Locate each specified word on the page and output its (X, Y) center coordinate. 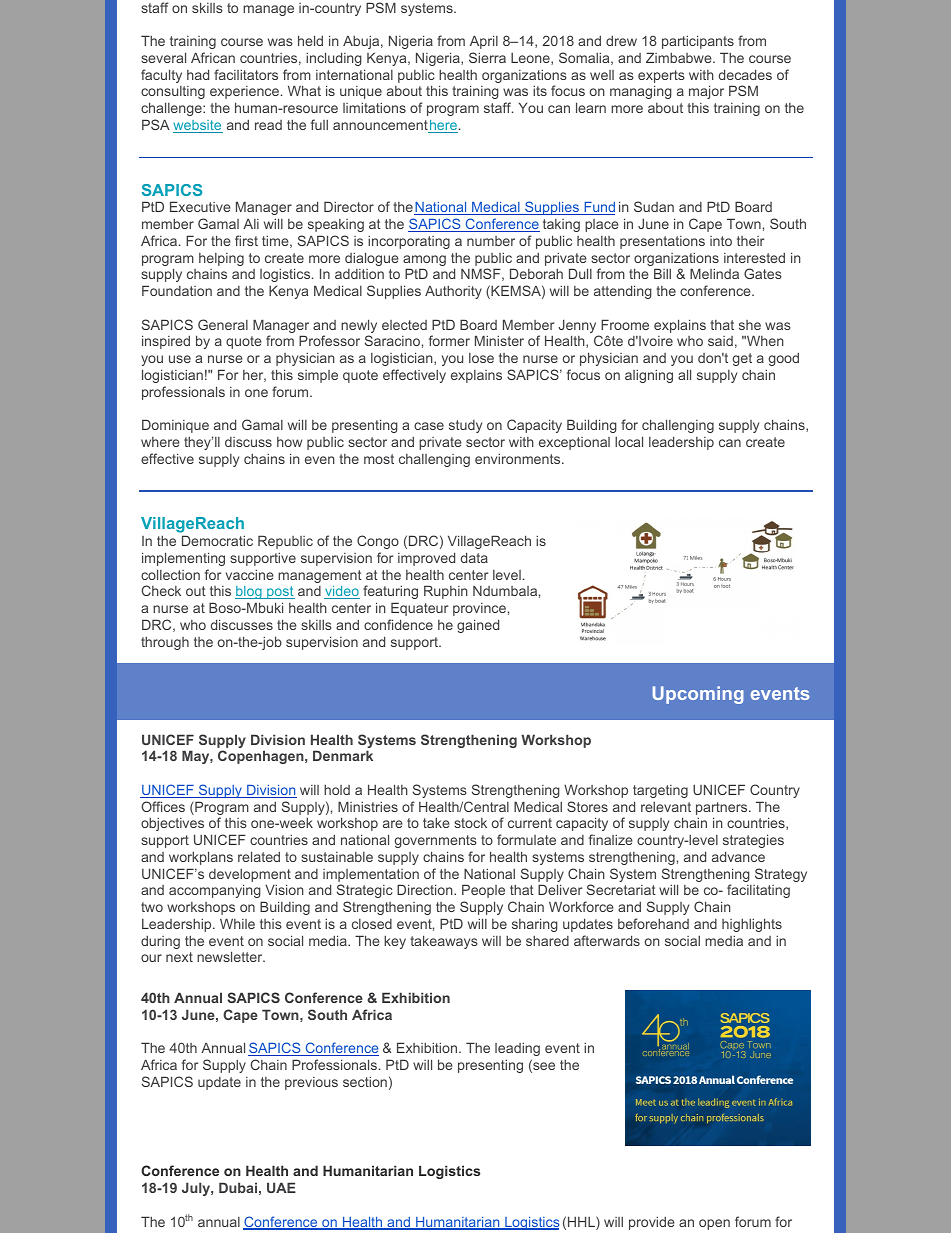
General (223, 324)
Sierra (487, 57)
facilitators (246, 74)
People (483, 891)
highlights (752, 925)
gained (478, 626)
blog (249, 592)
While (237, 923)
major (706, 92)
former (449, 340)
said (720, 341)
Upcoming (698, 695)
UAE (281, 1187)
